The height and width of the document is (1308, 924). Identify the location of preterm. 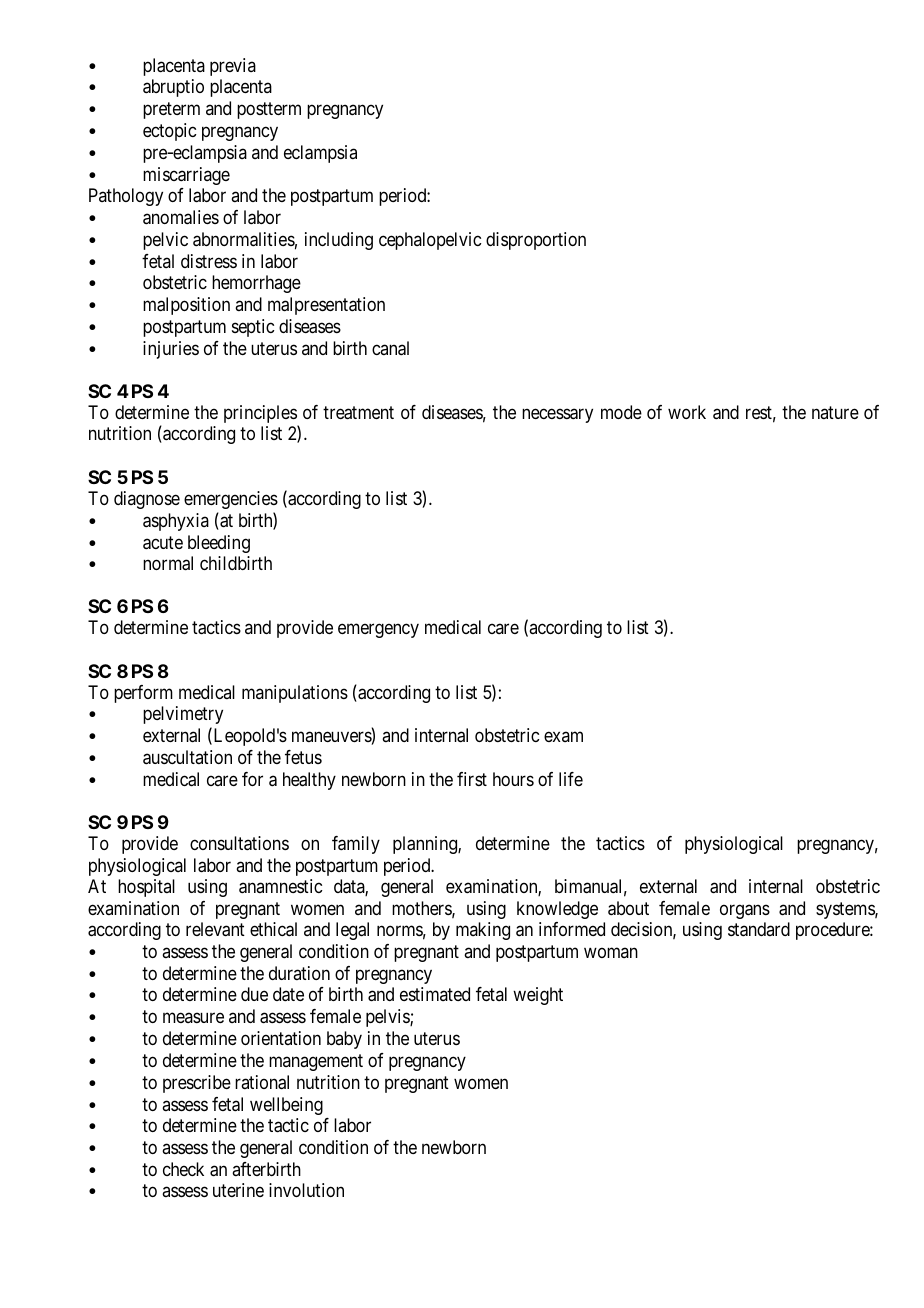
(171, 111).
